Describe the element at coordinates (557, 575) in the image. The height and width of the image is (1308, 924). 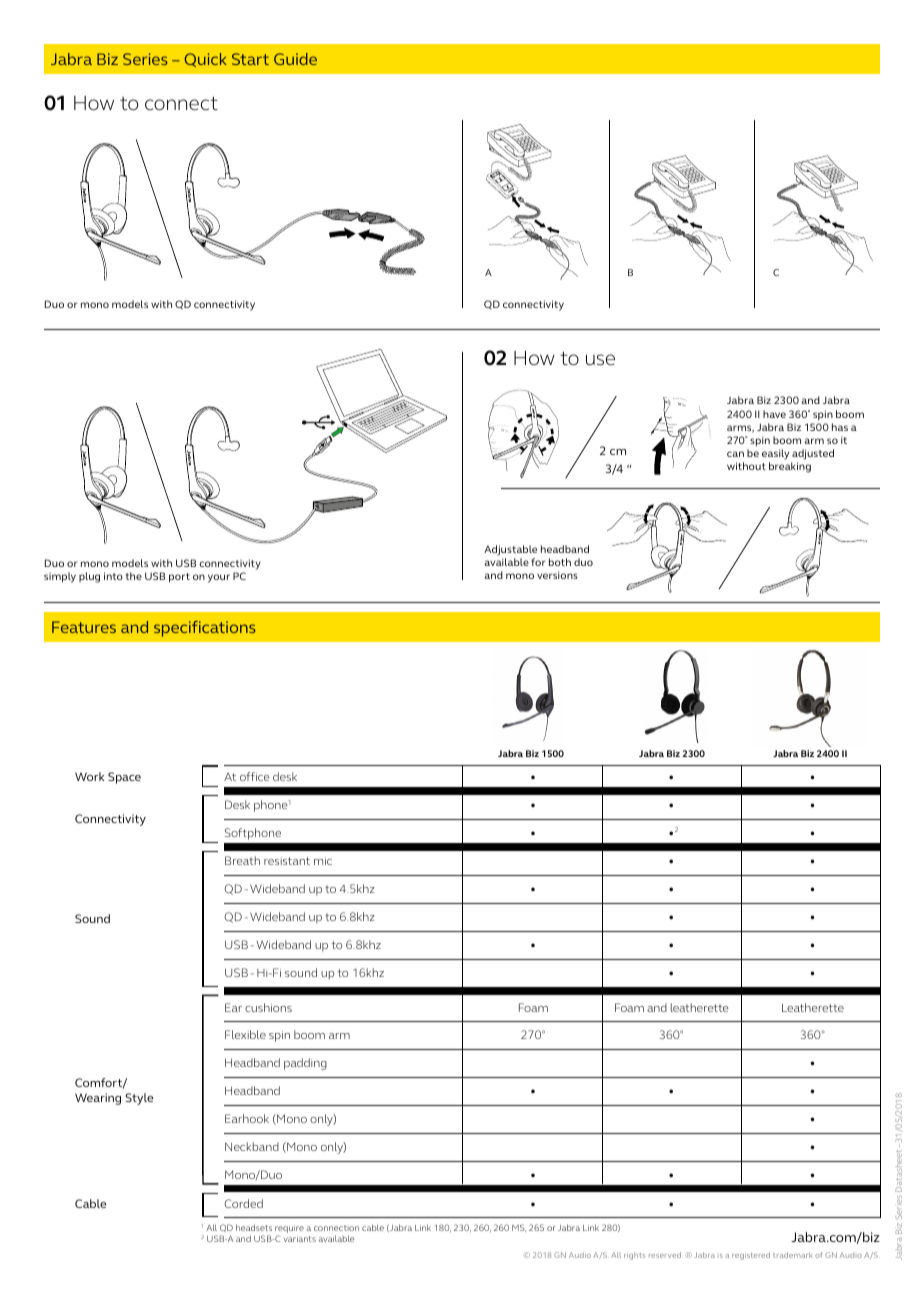
I see `versions` at that location.
